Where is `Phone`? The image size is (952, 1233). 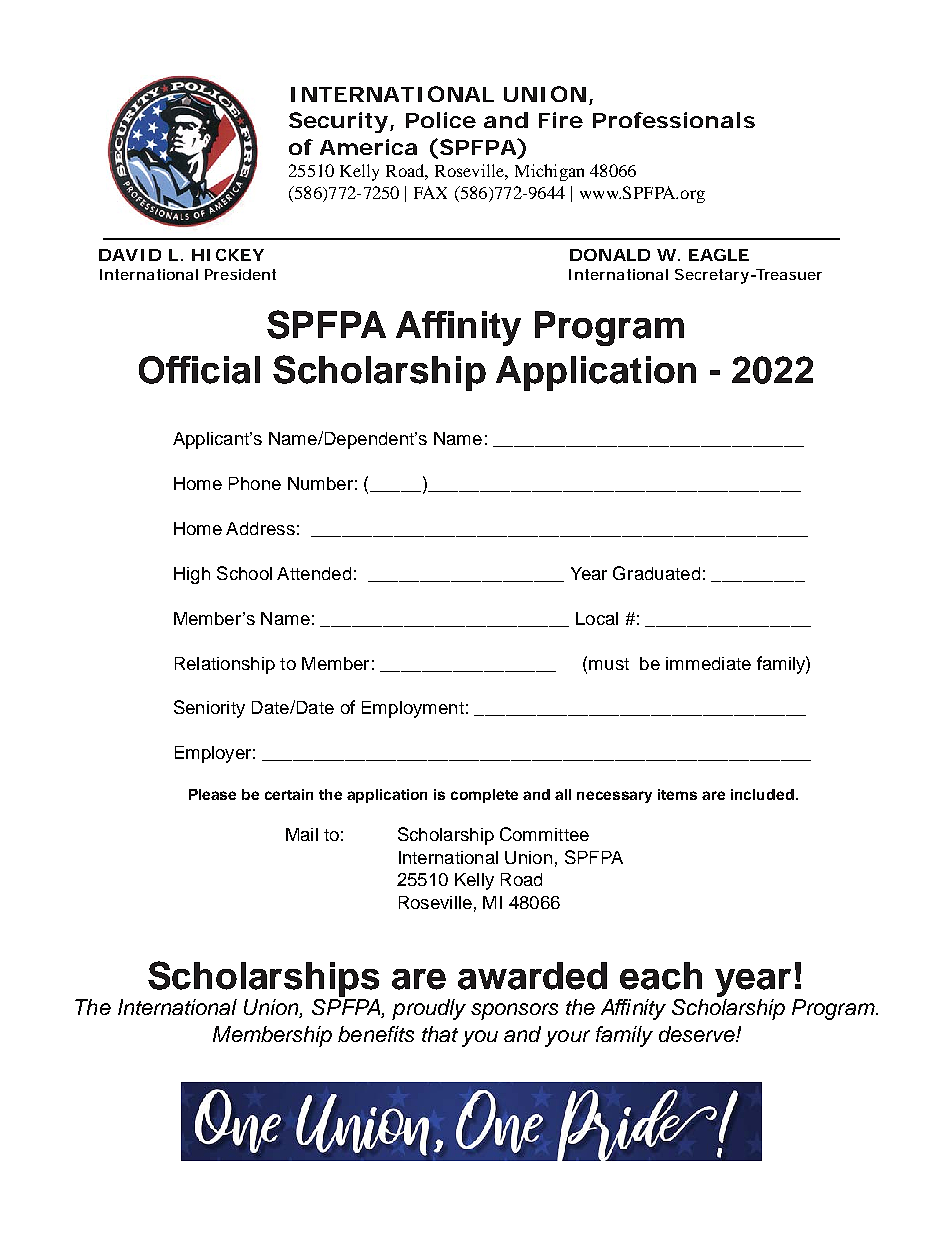 Phone is located at coordinates (255, 483).
